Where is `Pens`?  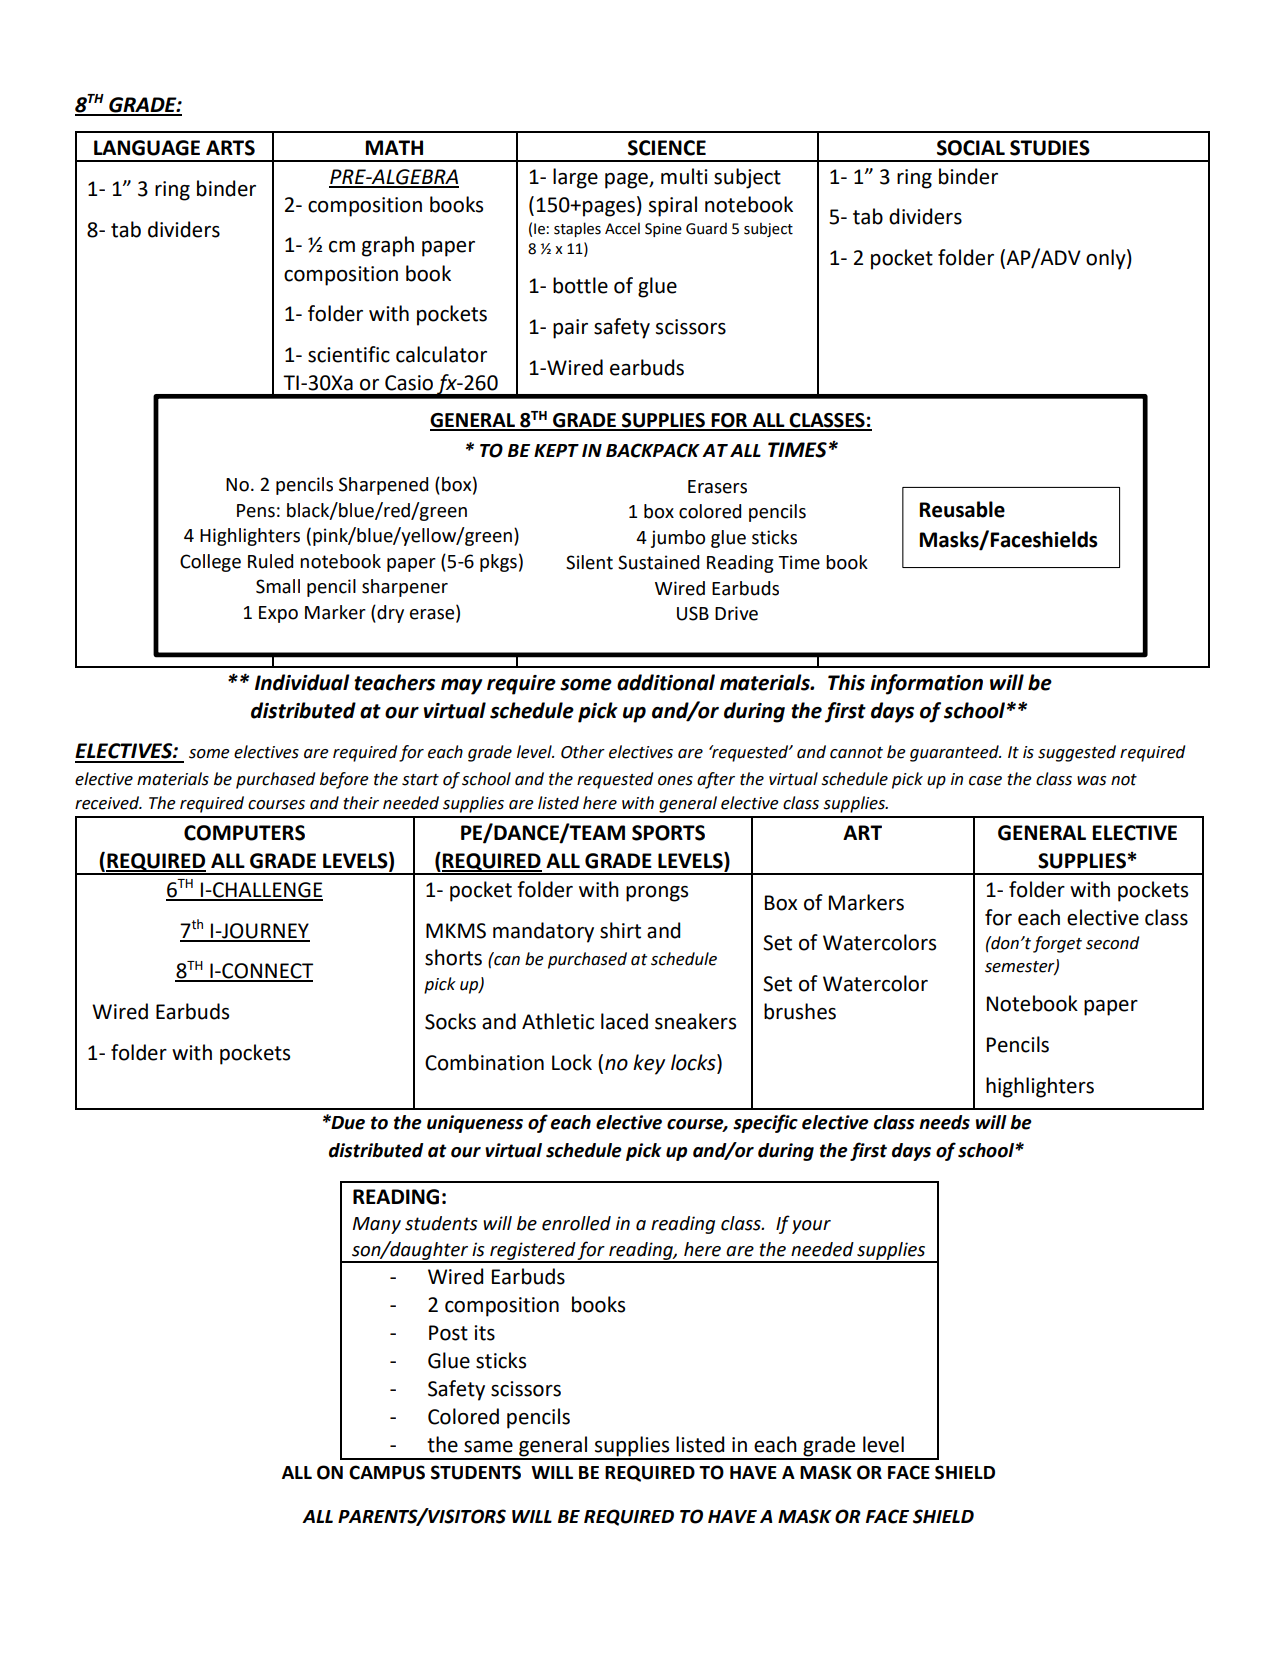
Pens is located at coordinates (256, 511).
